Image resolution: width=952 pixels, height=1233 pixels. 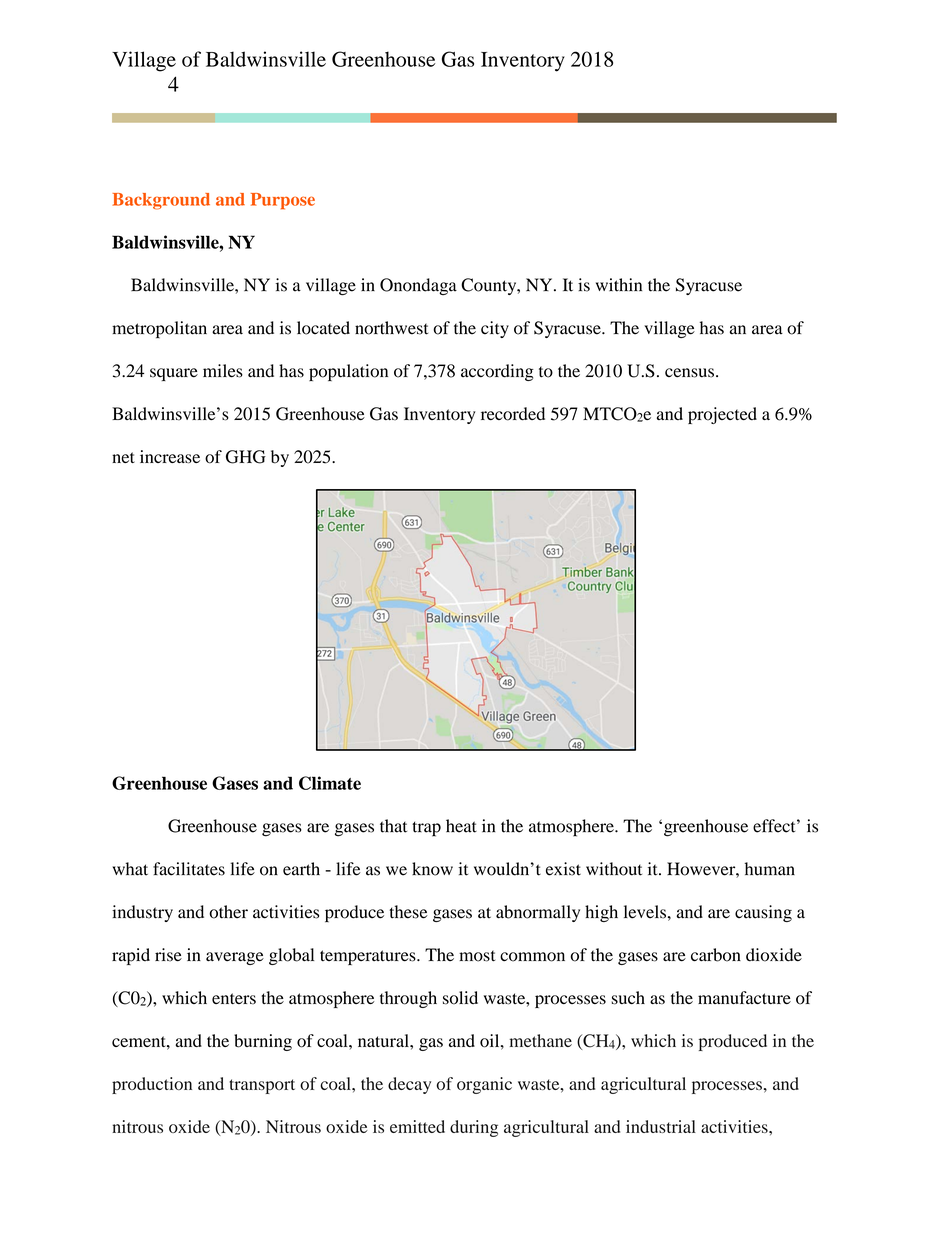 What do you see at coordinates (189, 869) in the screenshot?
I see `facilitates` at bounding box center [189, 869].
